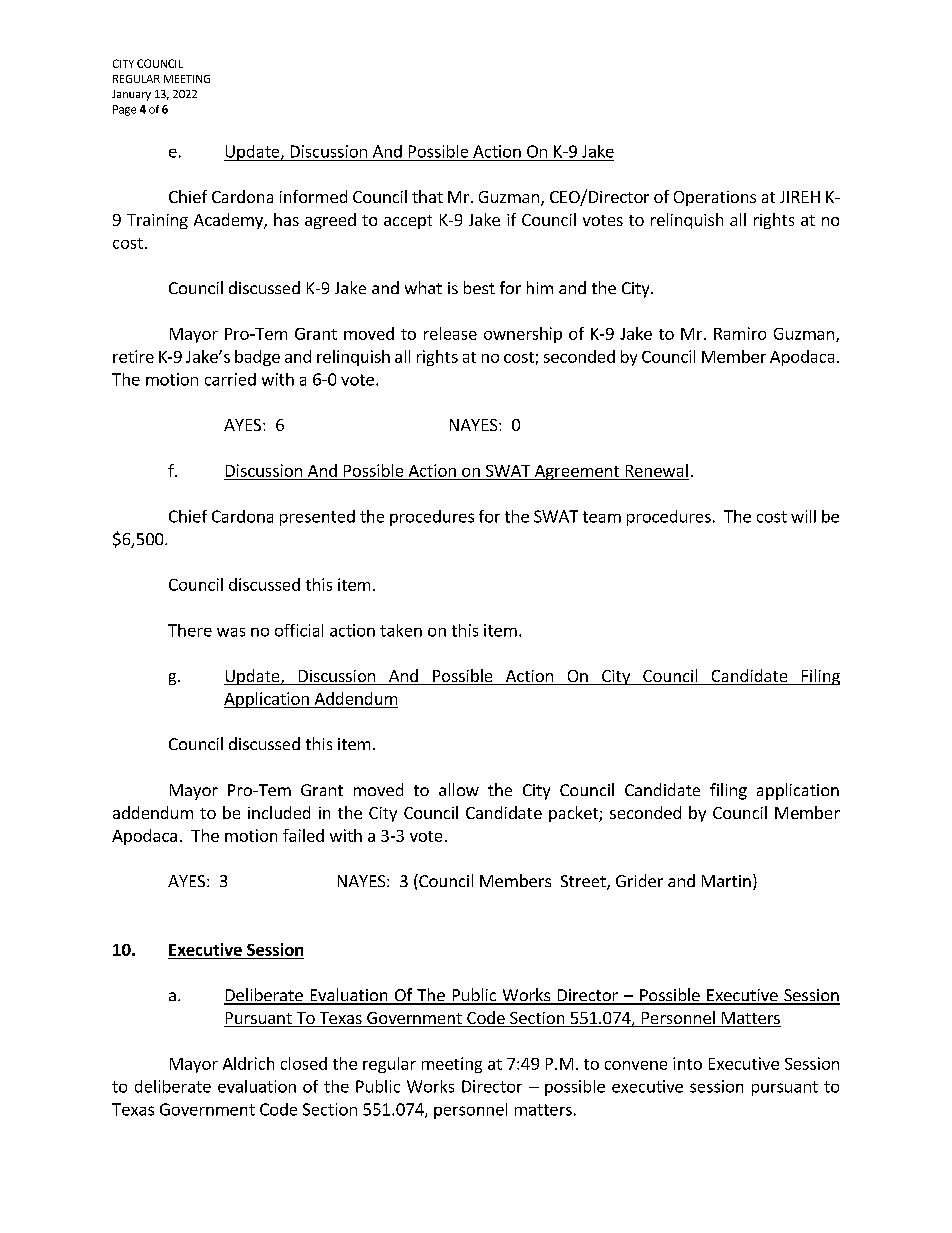 The width and height of the screenshot is (952, 1233). Describe the element at coordinates (124, 110) in the screenshot. I see `Page` at that location.
